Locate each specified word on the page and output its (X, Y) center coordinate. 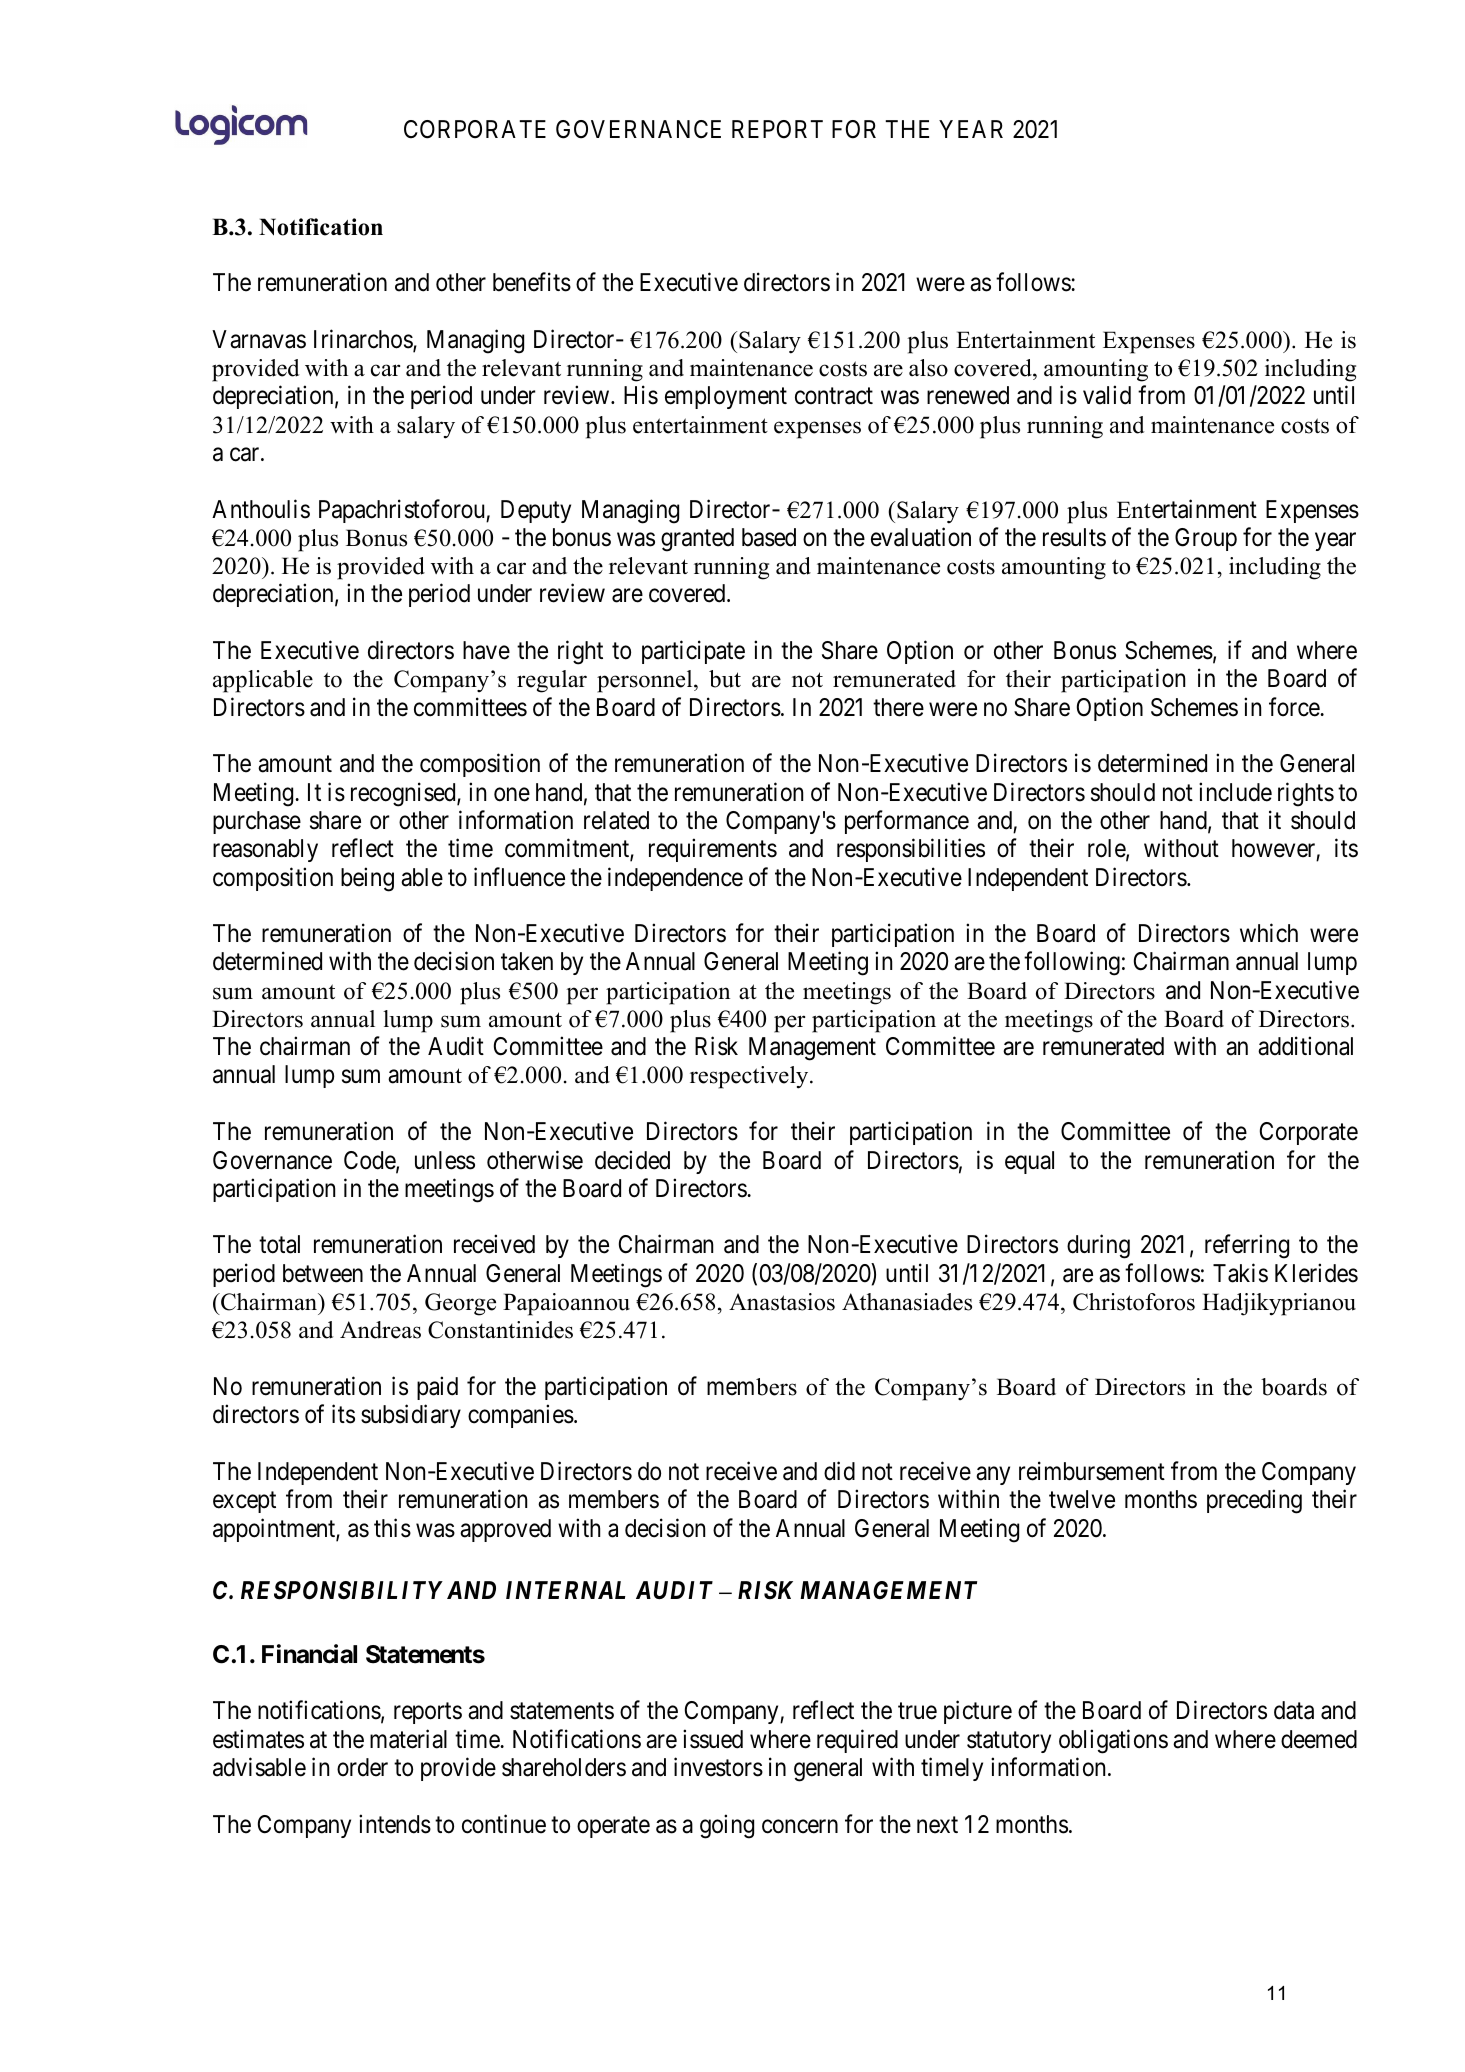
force (1295, 707)
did (839, 1471)
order (362, 1767)
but (725, 679)
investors (718, 1767)
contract (834, 396)
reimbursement (1092, 1471)
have (486, 650)
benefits (532, 282)
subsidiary (411, 1416)
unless (445, 1160)
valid (1107, 395)
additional (1305, 1046)
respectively (750, 1077)
